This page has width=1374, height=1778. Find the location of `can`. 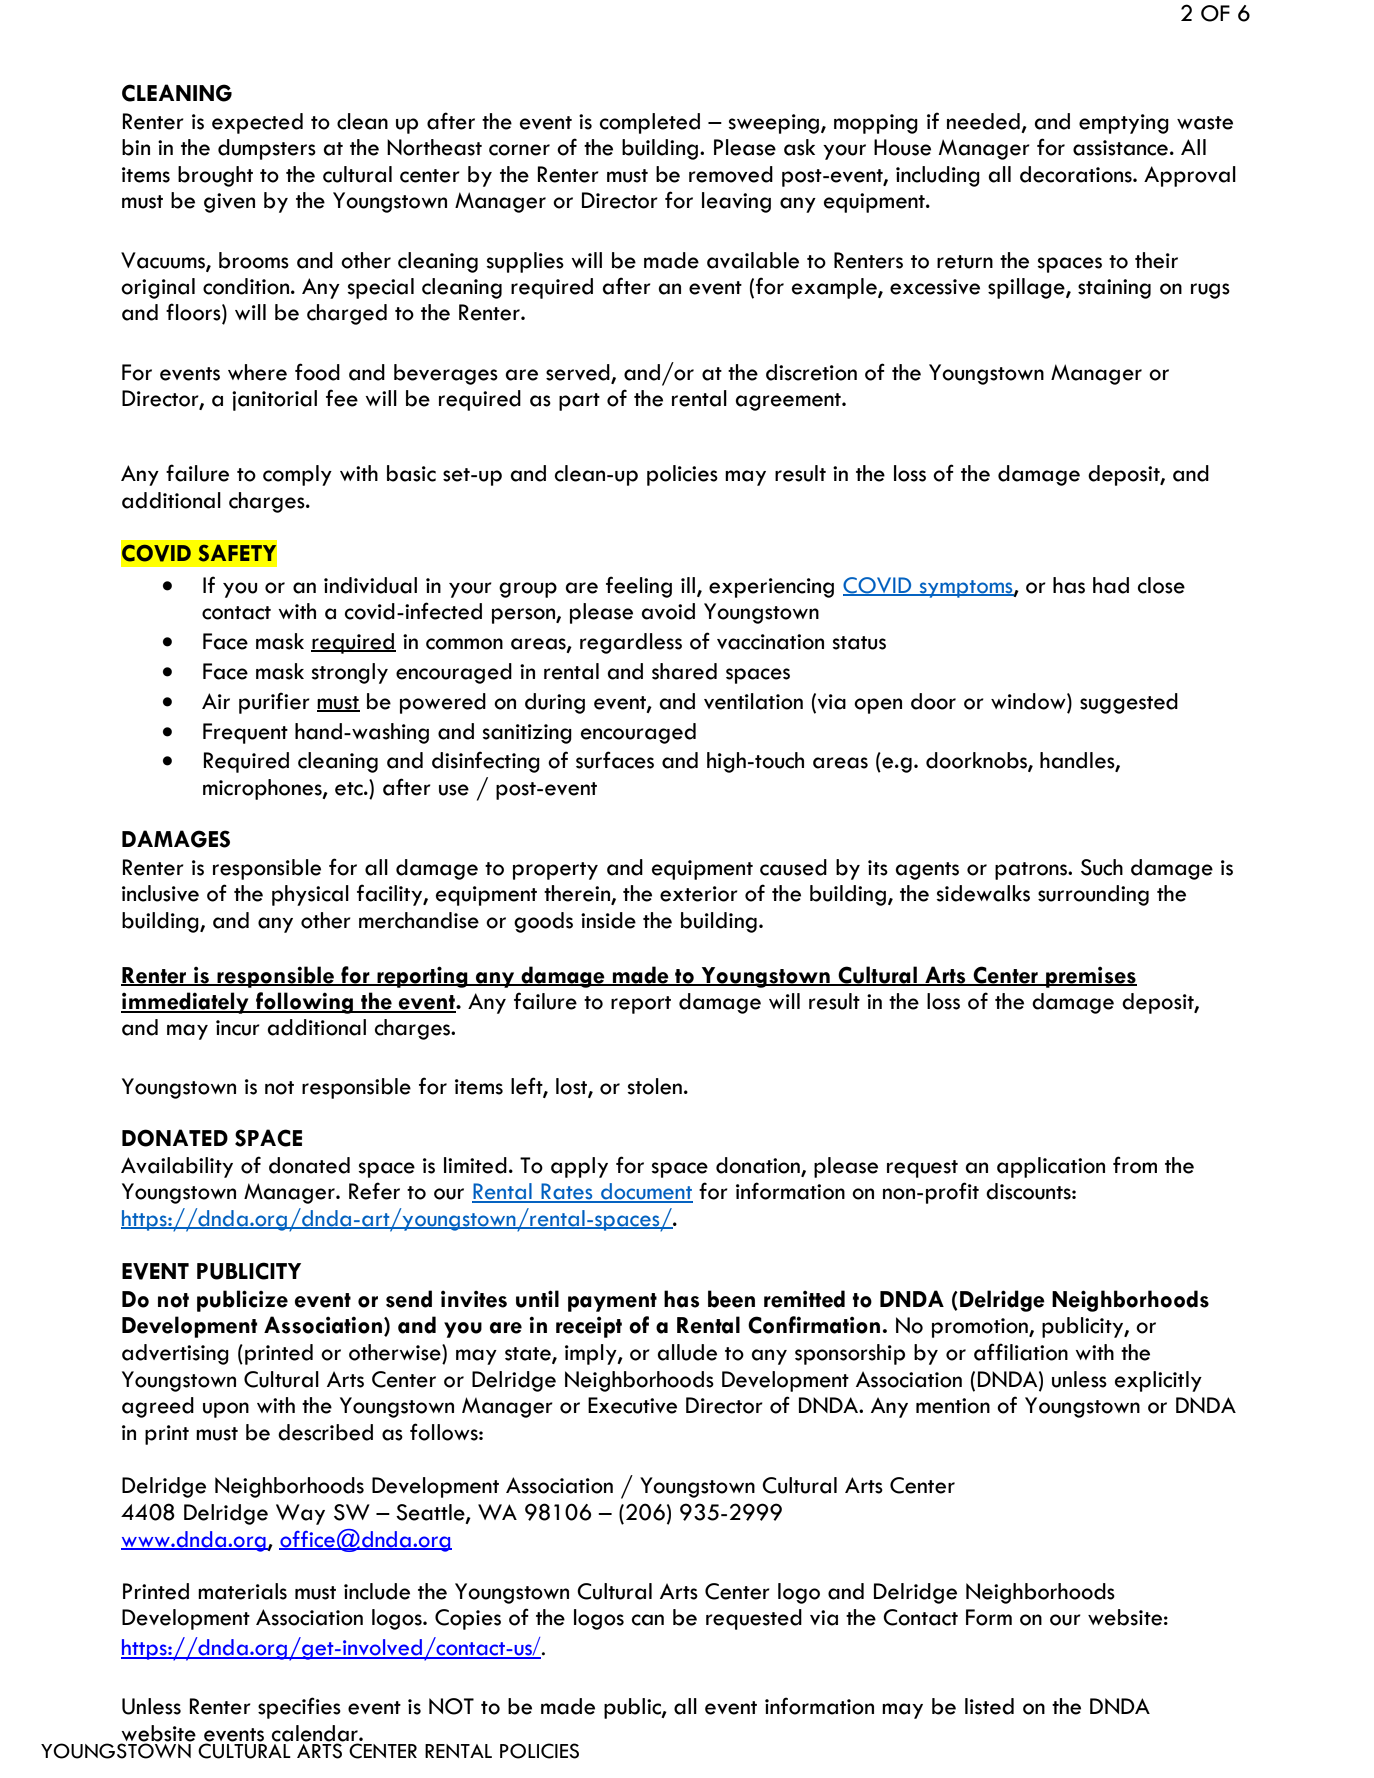

can is located at coordinates (648, 1620).
